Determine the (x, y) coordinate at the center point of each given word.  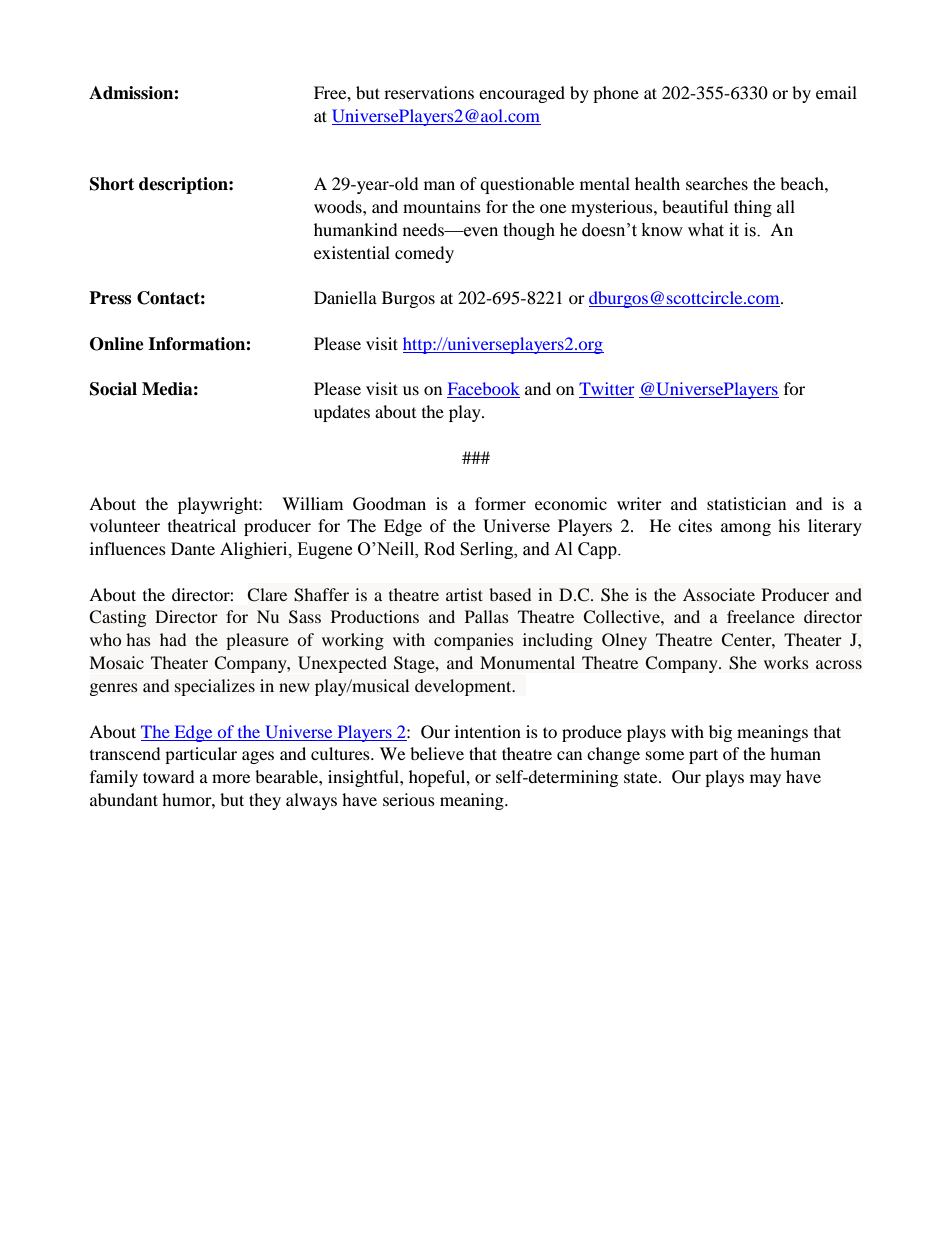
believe (437, 753)
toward (169, 776)
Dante (193, 548)
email (836, 92)
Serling (488, 550)
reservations (429, 92)
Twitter (607, 390)
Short (112, 184)
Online (117, 344)
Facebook (483, 390)
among (746, 529)
